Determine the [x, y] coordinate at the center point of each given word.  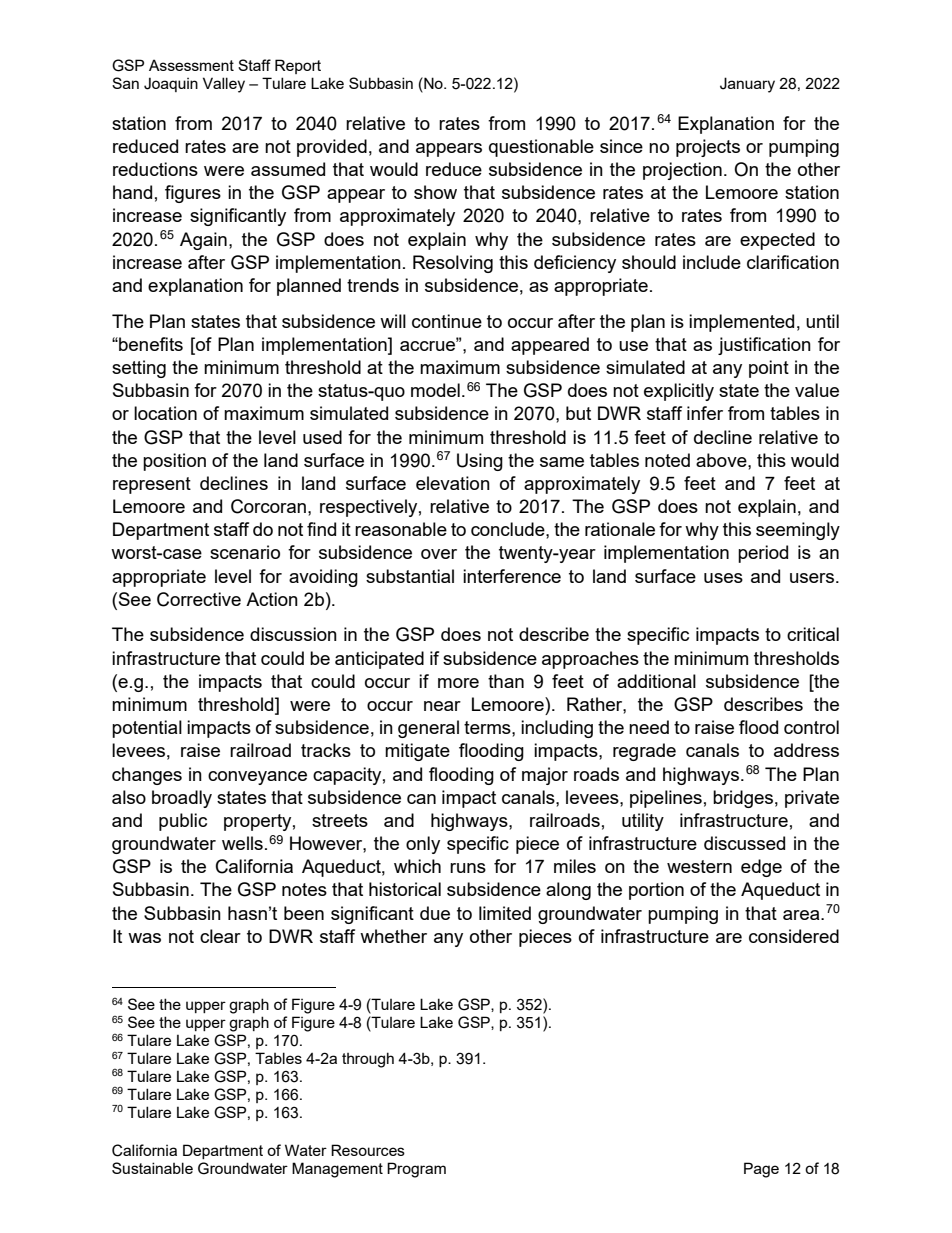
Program [416, 1170]
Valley [224, 85]
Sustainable [152, 1168]
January [747, 85]
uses [723, 578]
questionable [541, 148]
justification [764, 346]
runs [468, 868]
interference [512, 576]
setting [139, 369]
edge [761, 868]
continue [447, 321]
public [183, 822]
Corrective [199, 599]
